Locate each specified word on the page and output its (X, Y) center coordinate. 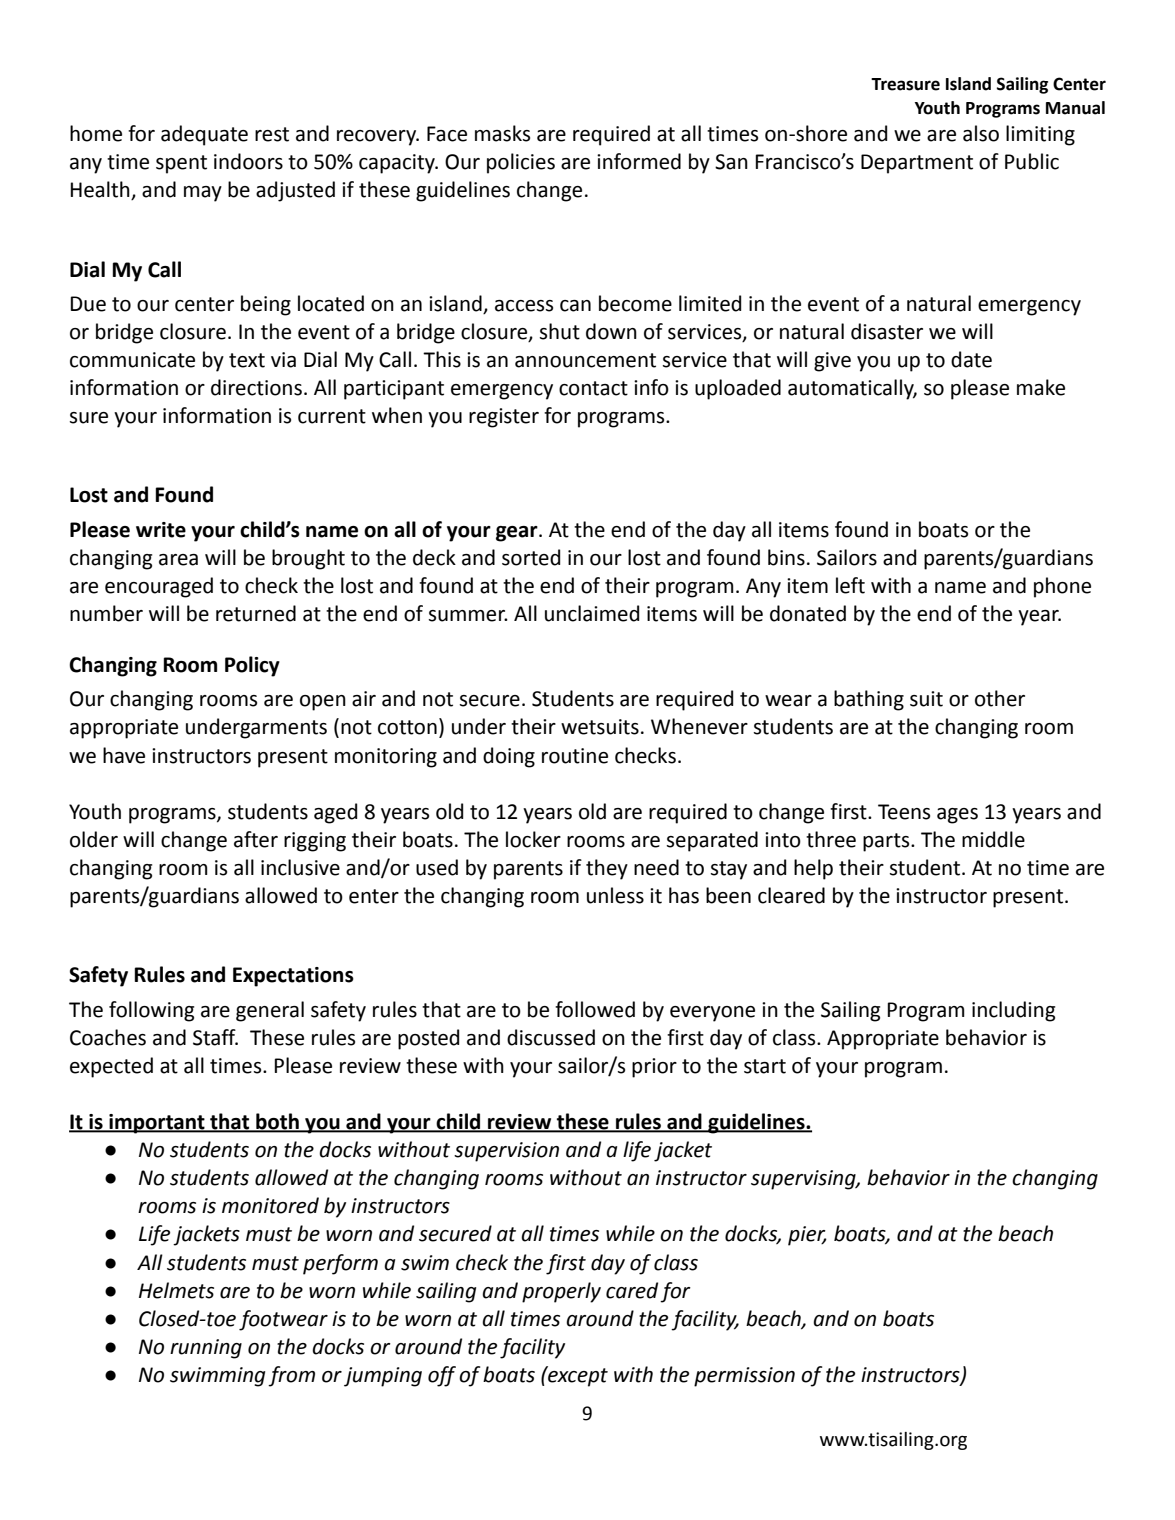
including (1013, 1011)
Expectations (293, 977)
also (981, 133)
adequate (204, 135)
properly (561, 1292)
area (178, 560)
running (206, 1349)
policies (521, 163)
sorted (531, 557)
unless (615, 895)
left (850, 585)
